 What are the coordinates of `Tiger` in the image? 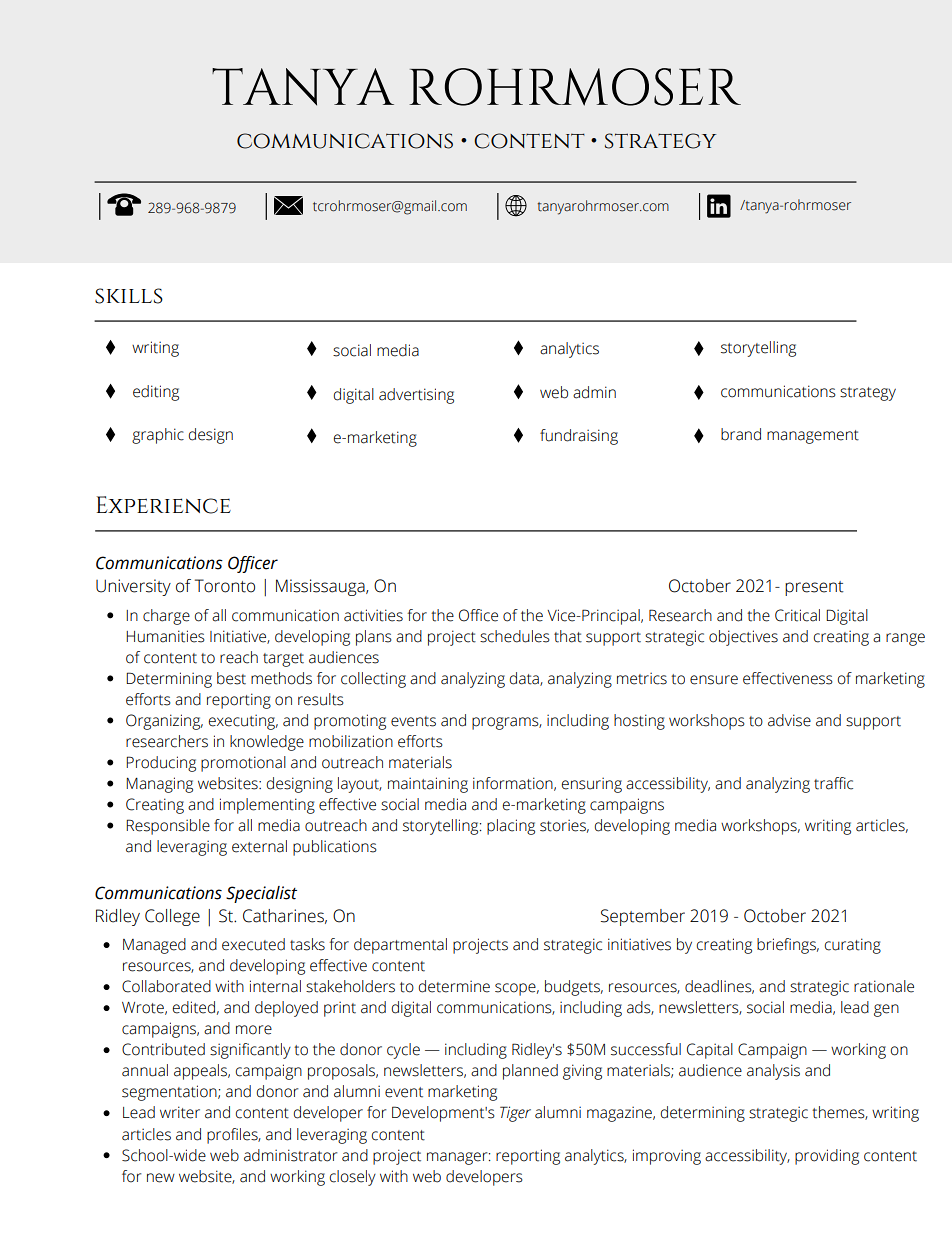 It's located at (515, 1114).
